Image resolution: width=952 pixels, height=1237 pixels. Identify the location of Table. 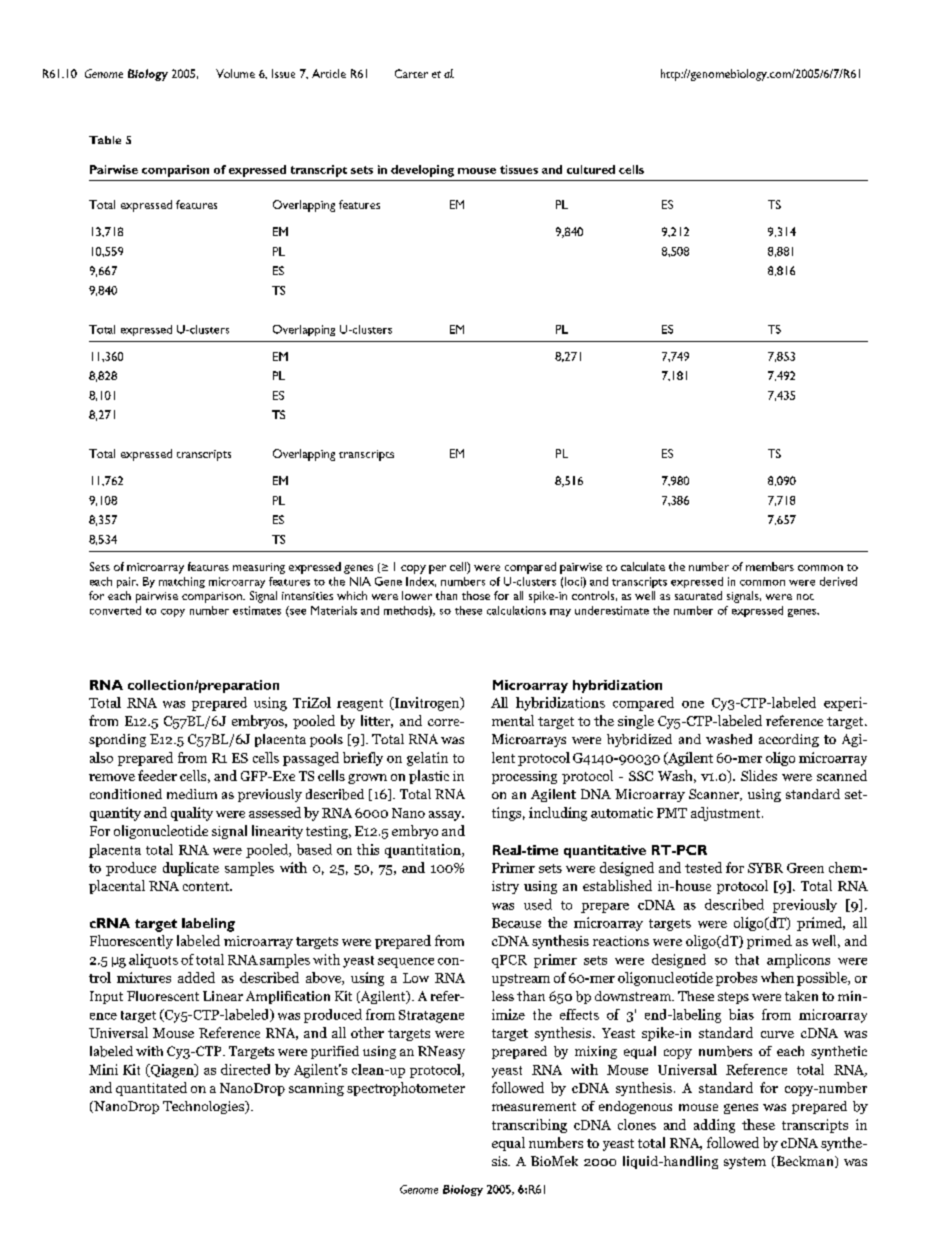
(105, 140).
